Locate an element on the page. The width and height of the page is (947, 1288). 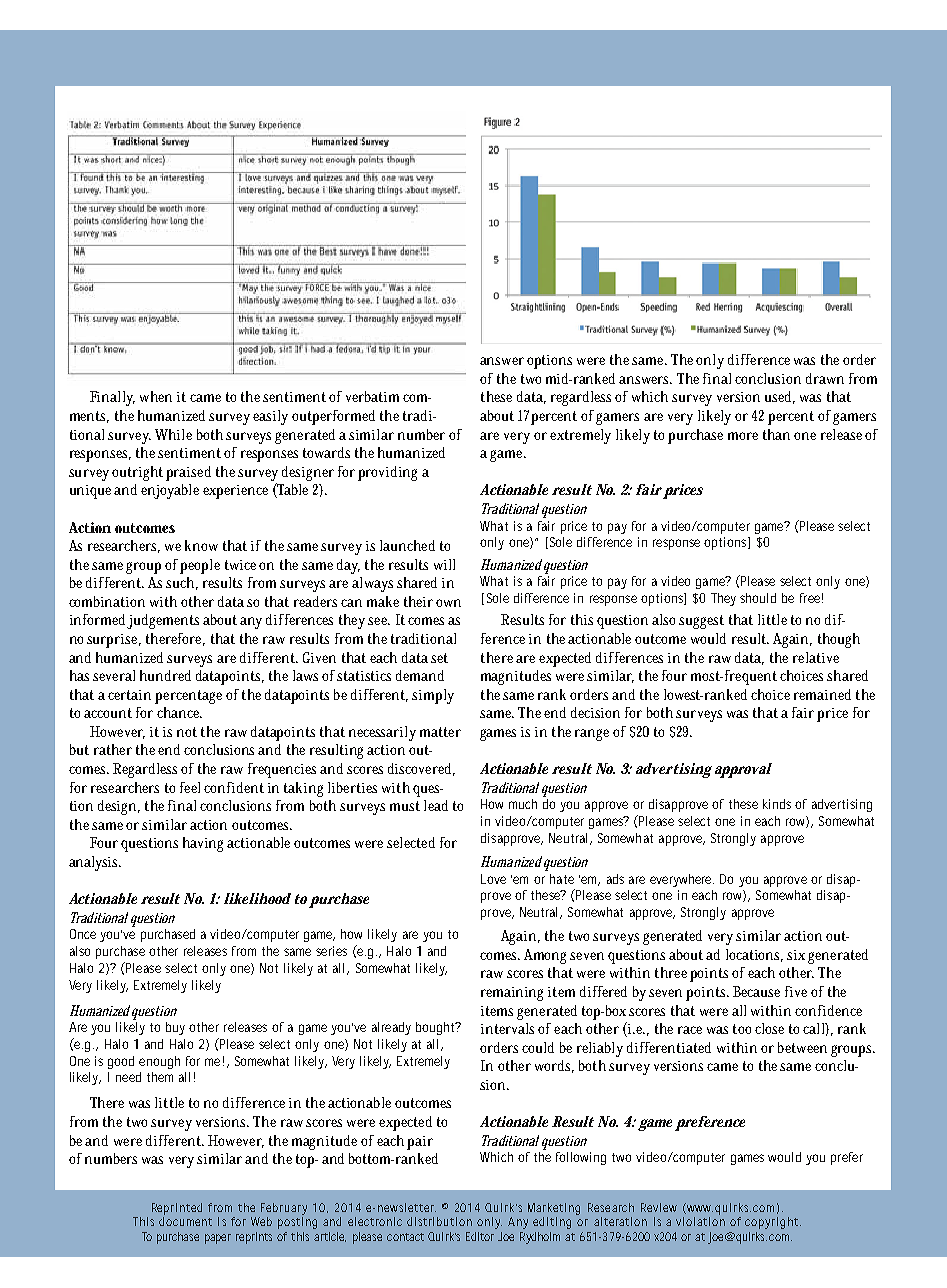
kinds is located at coordinates (777, 804).
